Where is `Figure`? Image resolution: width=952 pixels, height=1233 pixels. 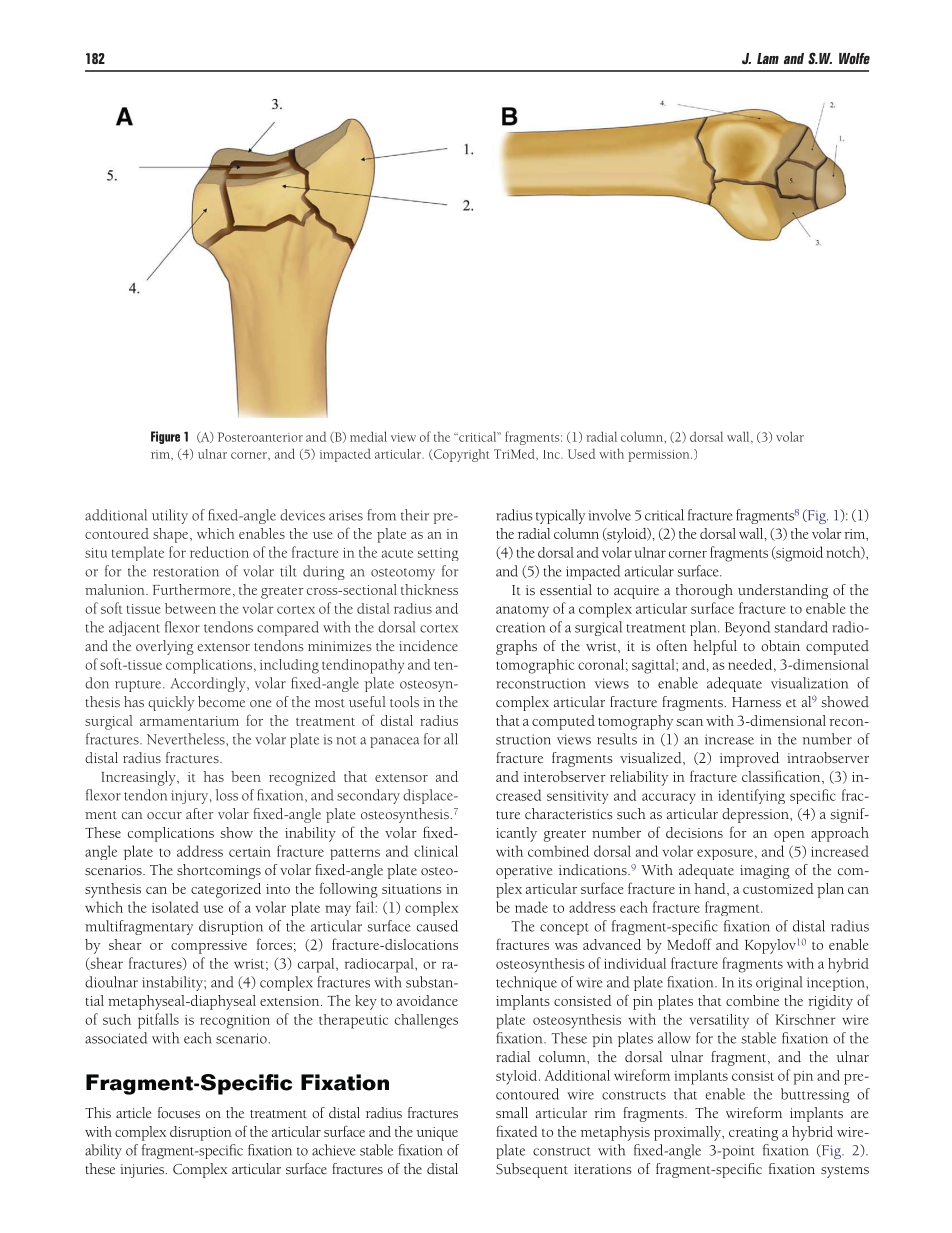
Figure is located at coordinates (165, 437).
